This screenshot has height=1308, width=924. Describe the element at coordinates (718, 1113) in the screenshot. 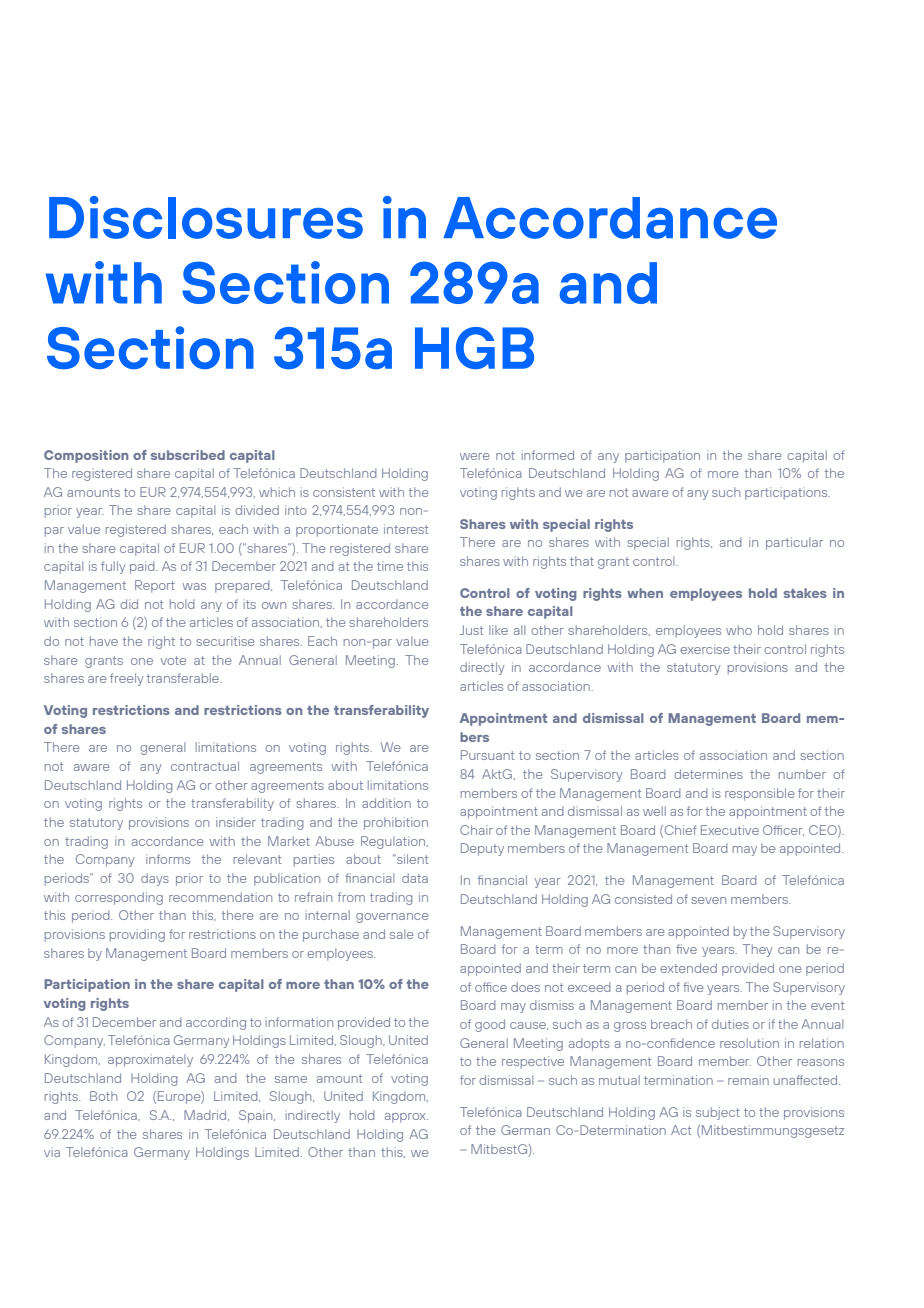

I see `subject` at that location.
